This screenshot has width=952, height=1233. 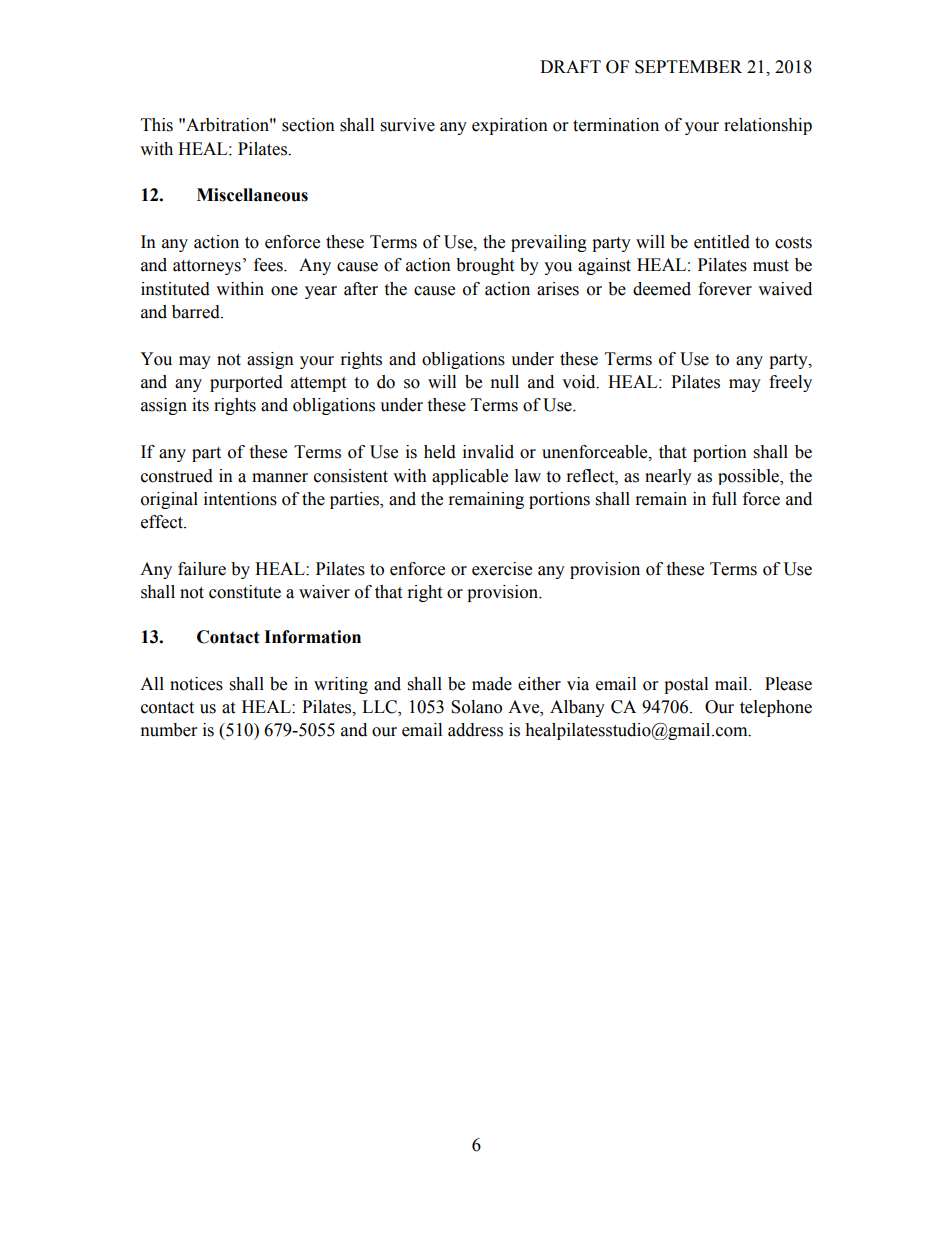 What do you see at coordinates (470, 477) in the screenshot?
I see `applicable` at bounding box center [470, 477].
